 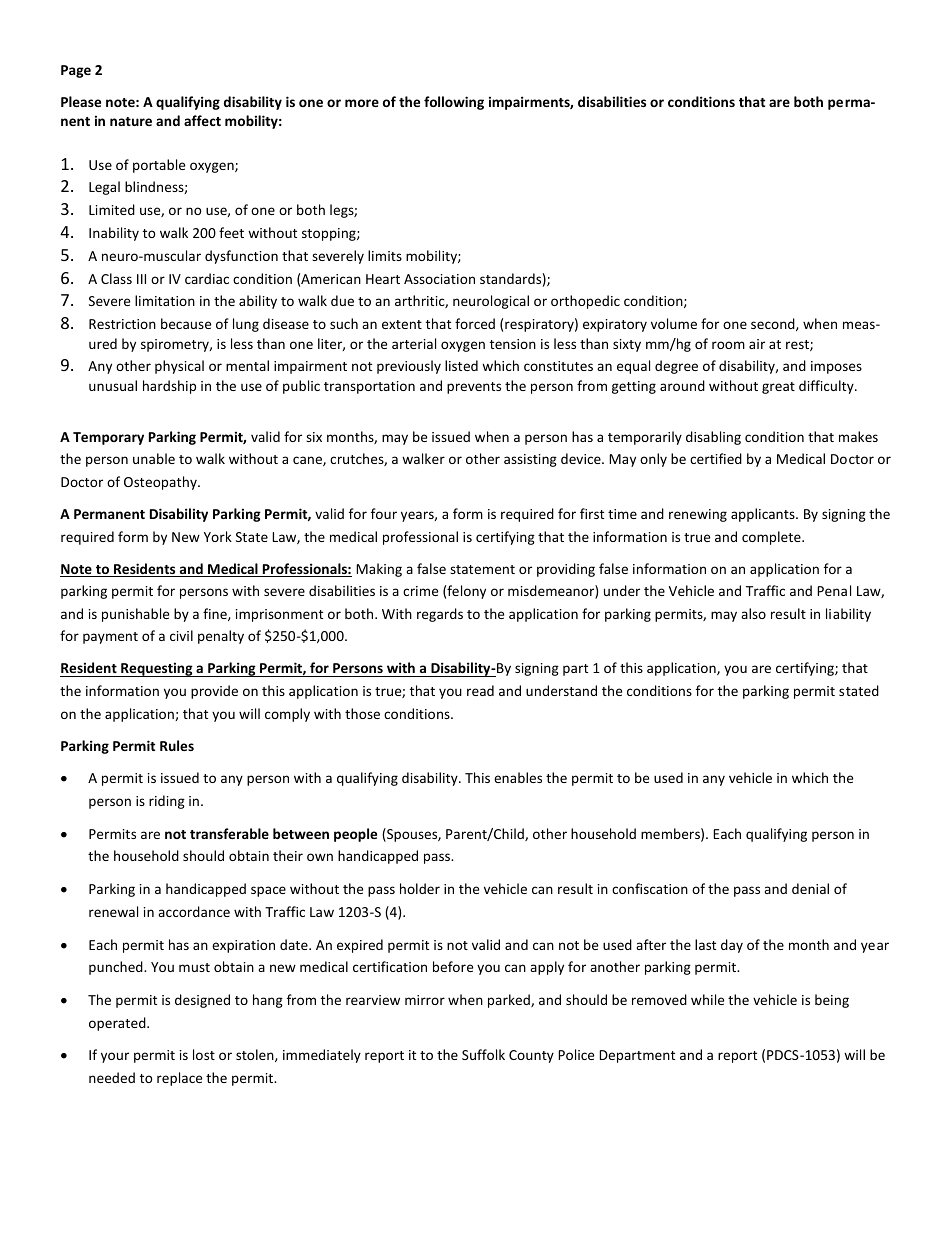 What do you see at coordinates (157, 669) in the image?
I see `Requesting` at bounding box center [157, 669].
